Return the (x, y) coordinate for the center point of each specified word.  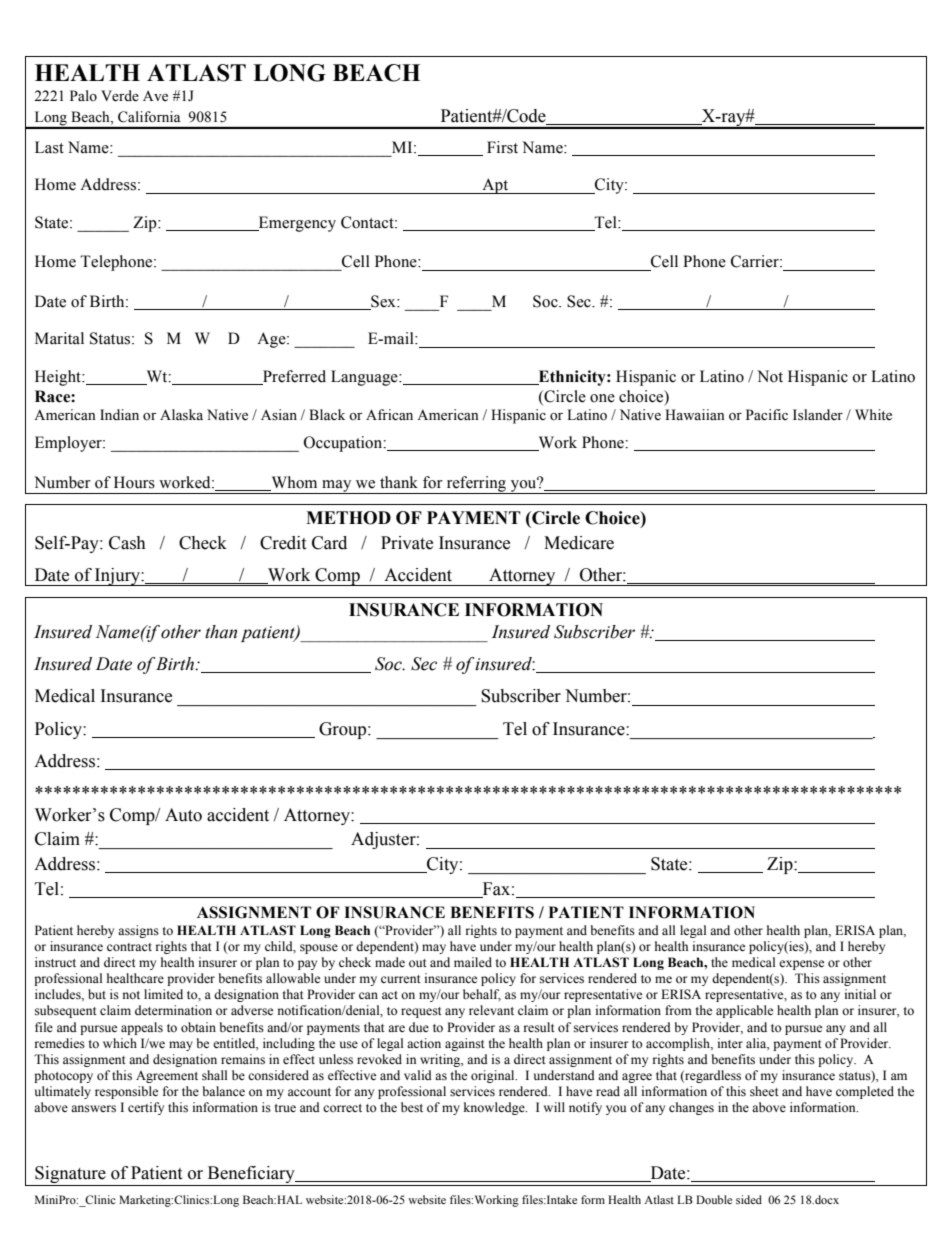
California (149, 117)
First (502, 147)
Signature (70, 1174)
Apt (495, 186)
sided (749, 1199)
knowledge (495, 1108)
